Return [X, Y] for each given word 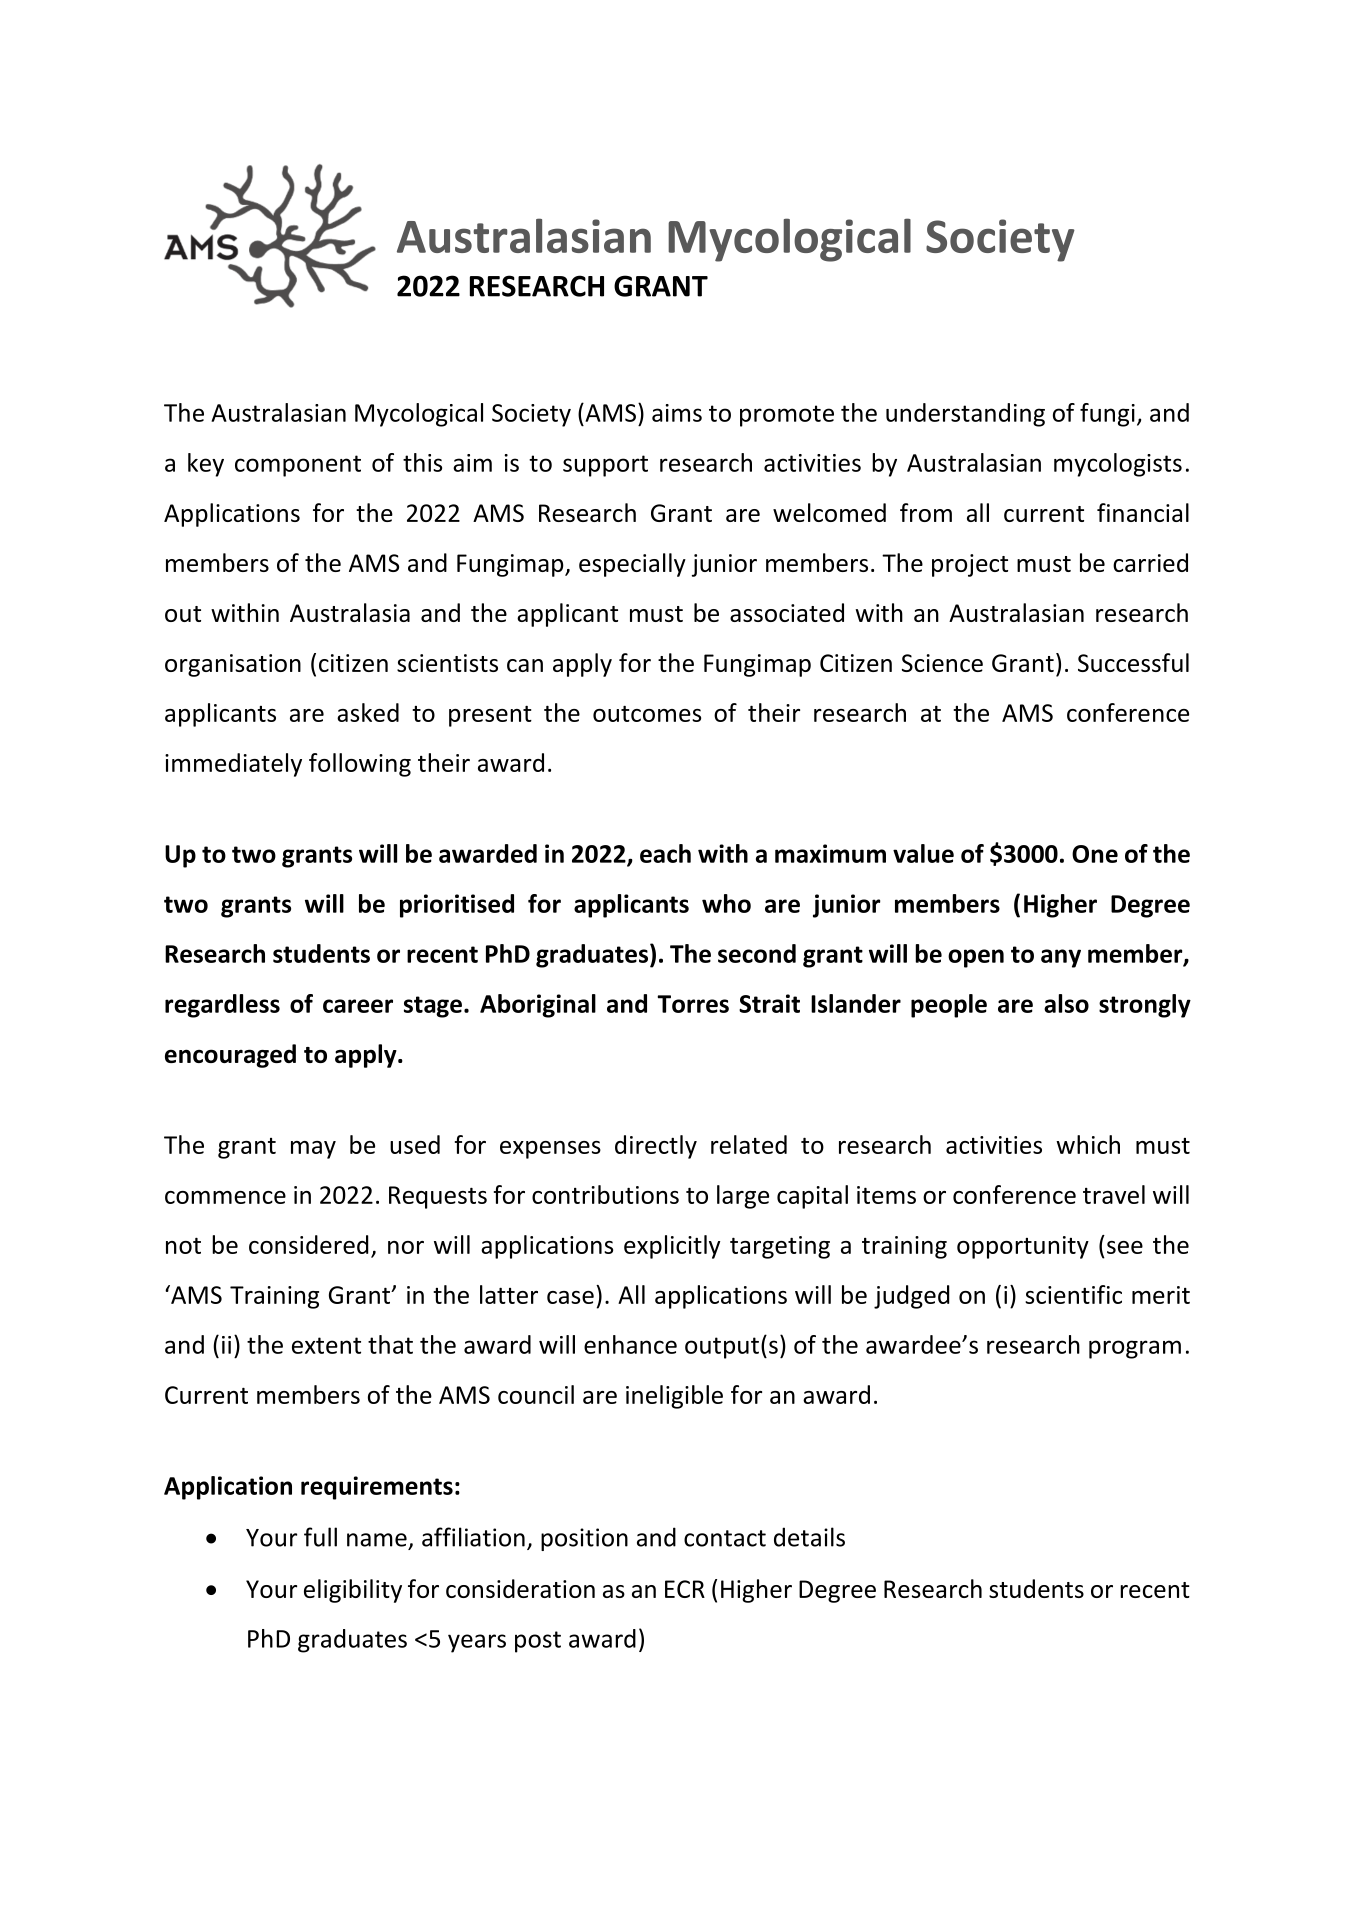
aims [677, 413]
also [1066, 1003]
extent [326, 1345]
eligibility [353, 1591]
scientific [1073, 1294]
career [358, 1006]
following [360, 765]
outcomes [647, 713]
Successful [1133, 662]
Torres [693, 1004]
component [298, 466]
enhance [630, 1344]
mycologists [1118, 465]
